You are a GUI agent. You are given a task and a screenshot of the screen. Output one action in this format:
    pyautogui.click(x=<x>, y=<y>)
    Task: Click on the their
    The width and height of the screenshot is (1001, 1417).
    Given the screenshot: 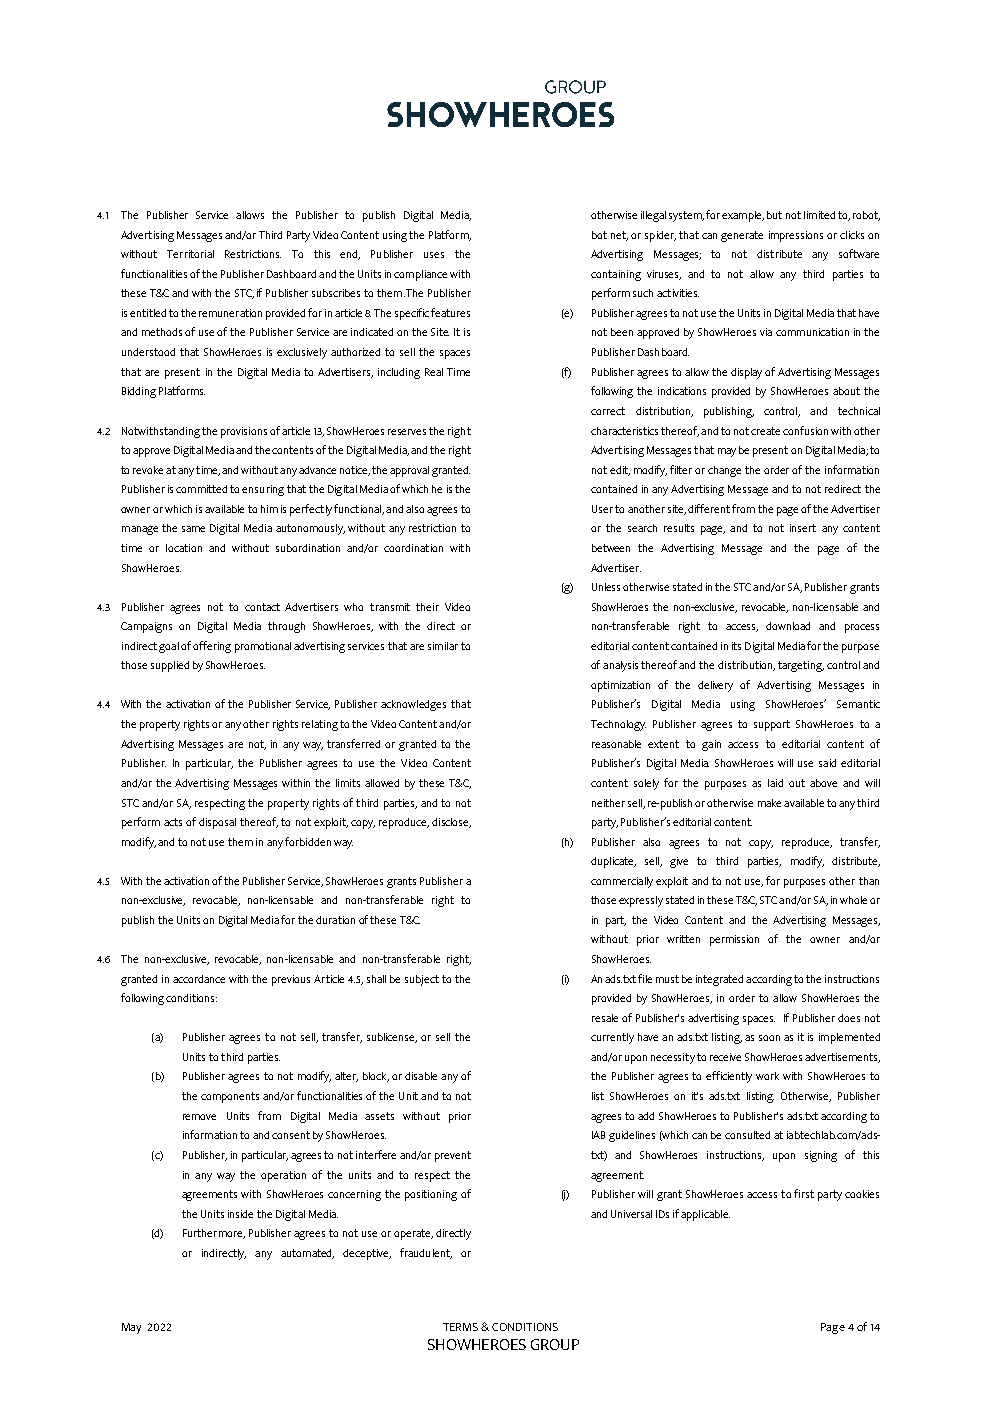 What is the action you would take?
    pyautogui.click(x=427, y=607)
